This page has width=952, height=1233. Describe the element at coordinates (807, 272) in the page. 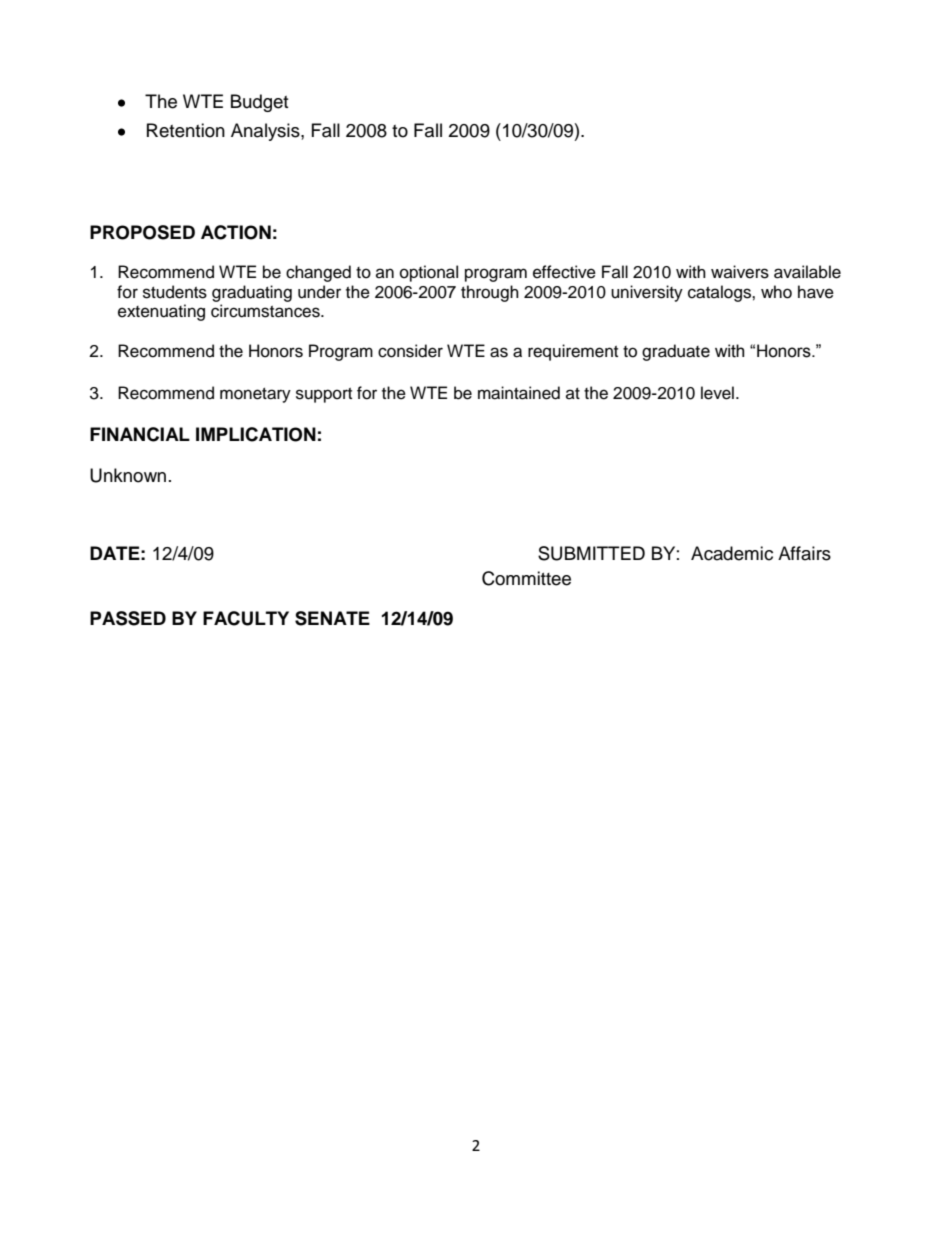

I see `available` at that location.
